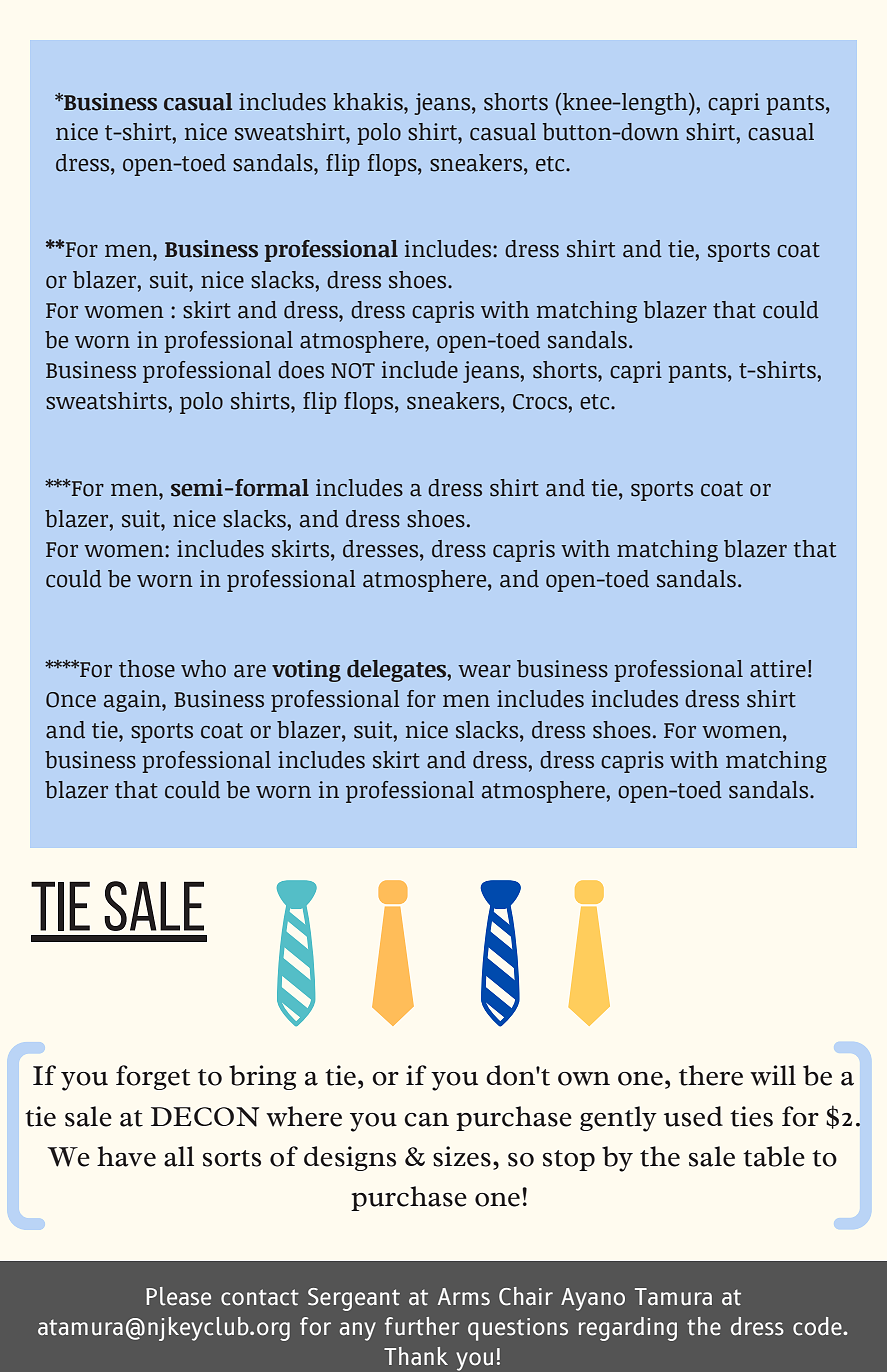 Image resolution: width=887 pixels, height=1372 pixels. What do you see at coordinates (773, 1075) in the screenshot?
I see `will` at bounding box center [773, 1075].
